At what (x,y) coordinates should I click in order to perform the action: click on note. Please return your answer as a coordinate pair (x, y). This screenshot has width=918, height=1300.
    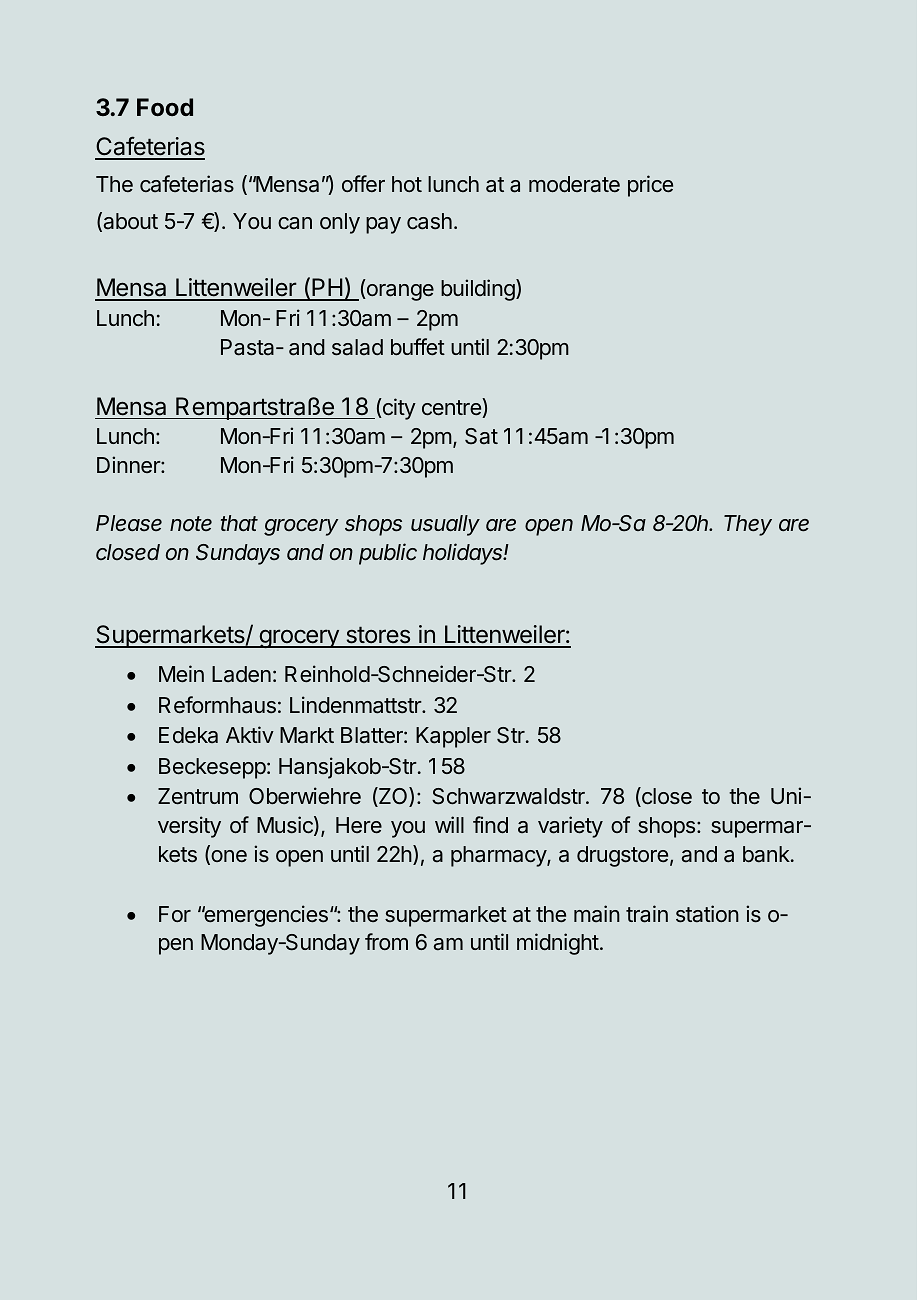
    Looking at the image, I should click on (191, 524).
